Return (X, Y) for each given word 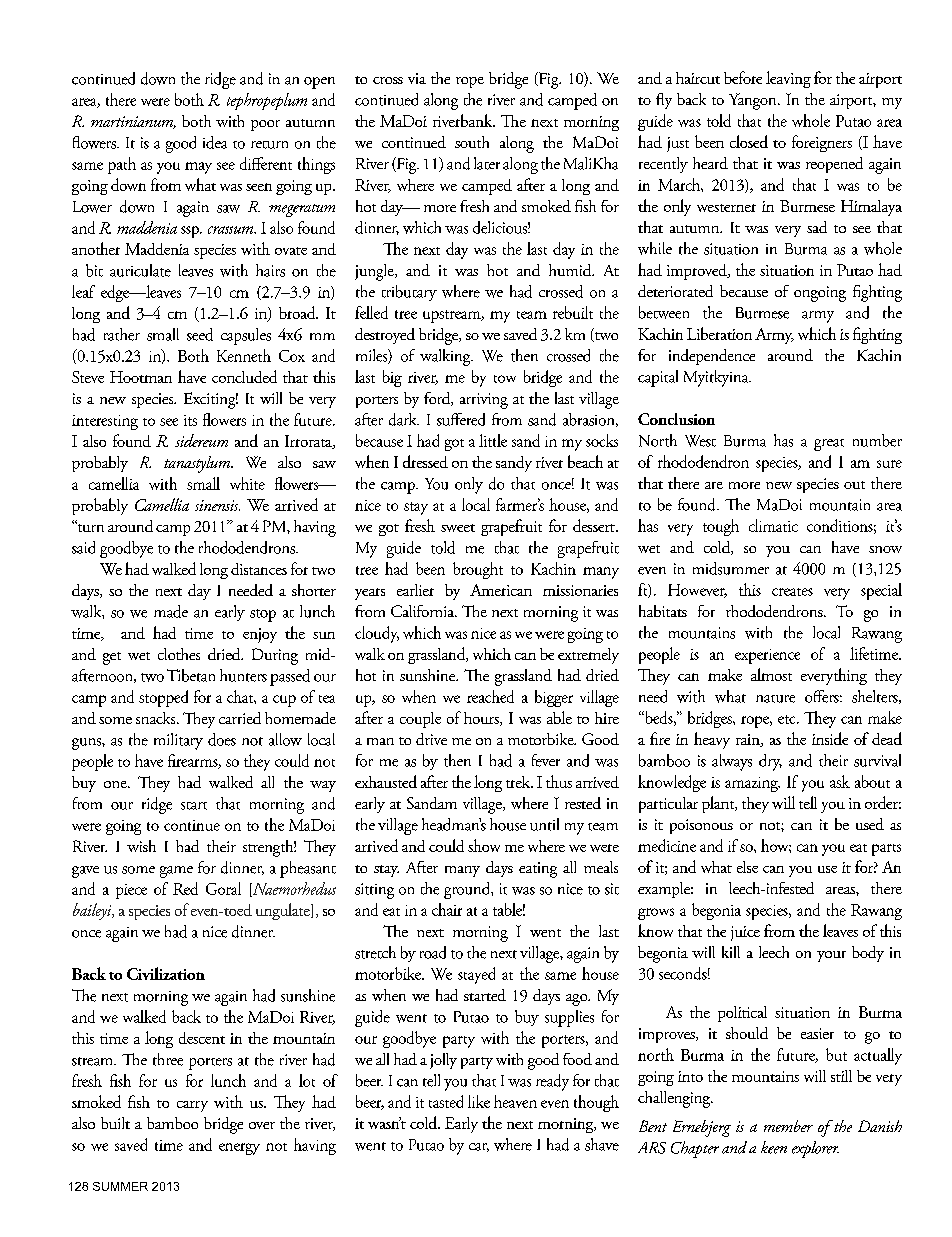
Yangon (754, 101)
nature (775, 699)
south (472, 142)
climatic (773, 525)
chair (447, 909)
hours (482, 719)
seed (200, 334)
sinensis (217, 505)
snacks (157, 718)
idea (215, 142)
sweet (458, 528)
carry (192, 1106)
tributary (409, 293)
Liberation (719, 333)
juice (745, 933)
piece (131, 891)
